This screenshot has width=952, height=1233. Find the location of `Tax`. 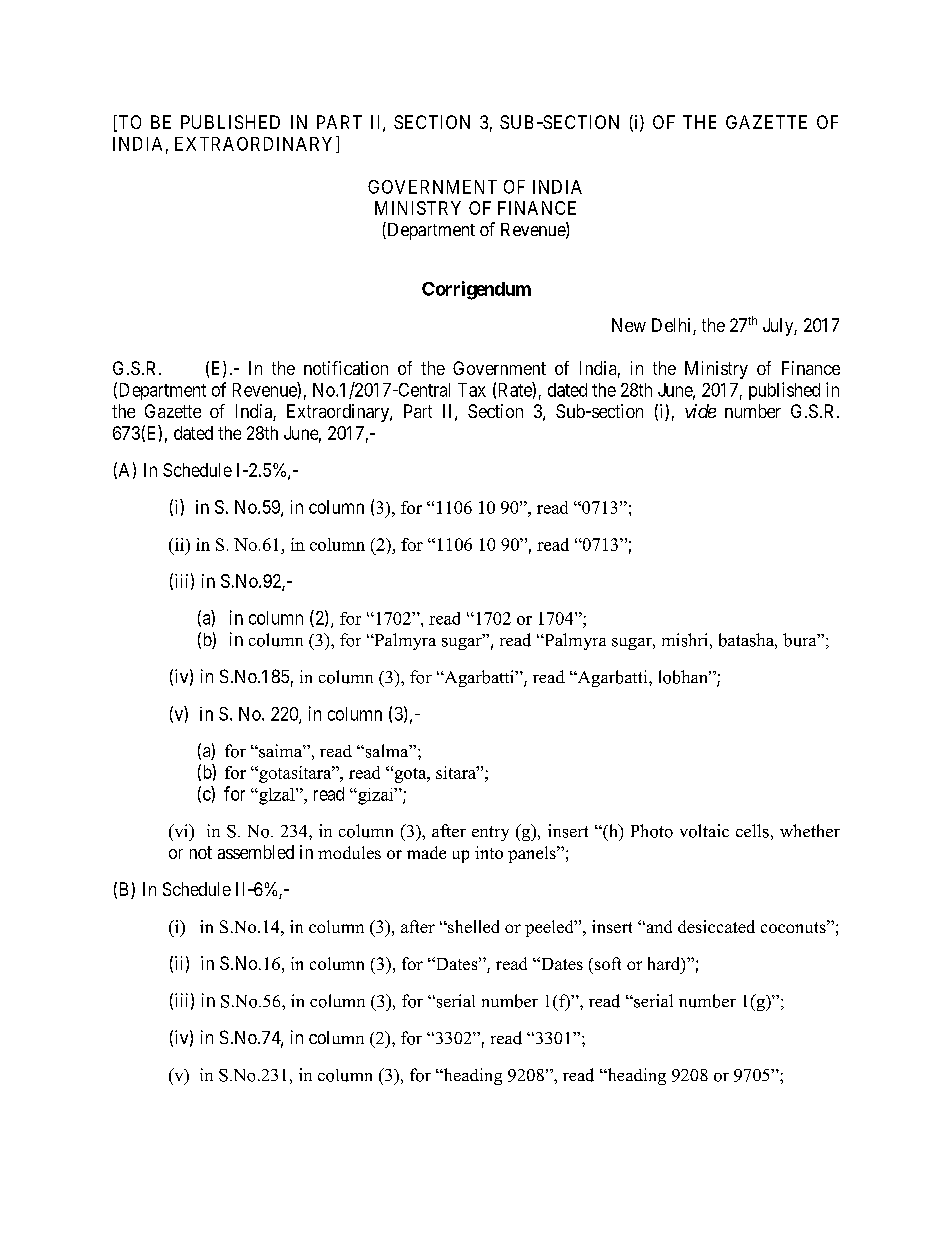

Tax is located at coordinates (472, 390).
